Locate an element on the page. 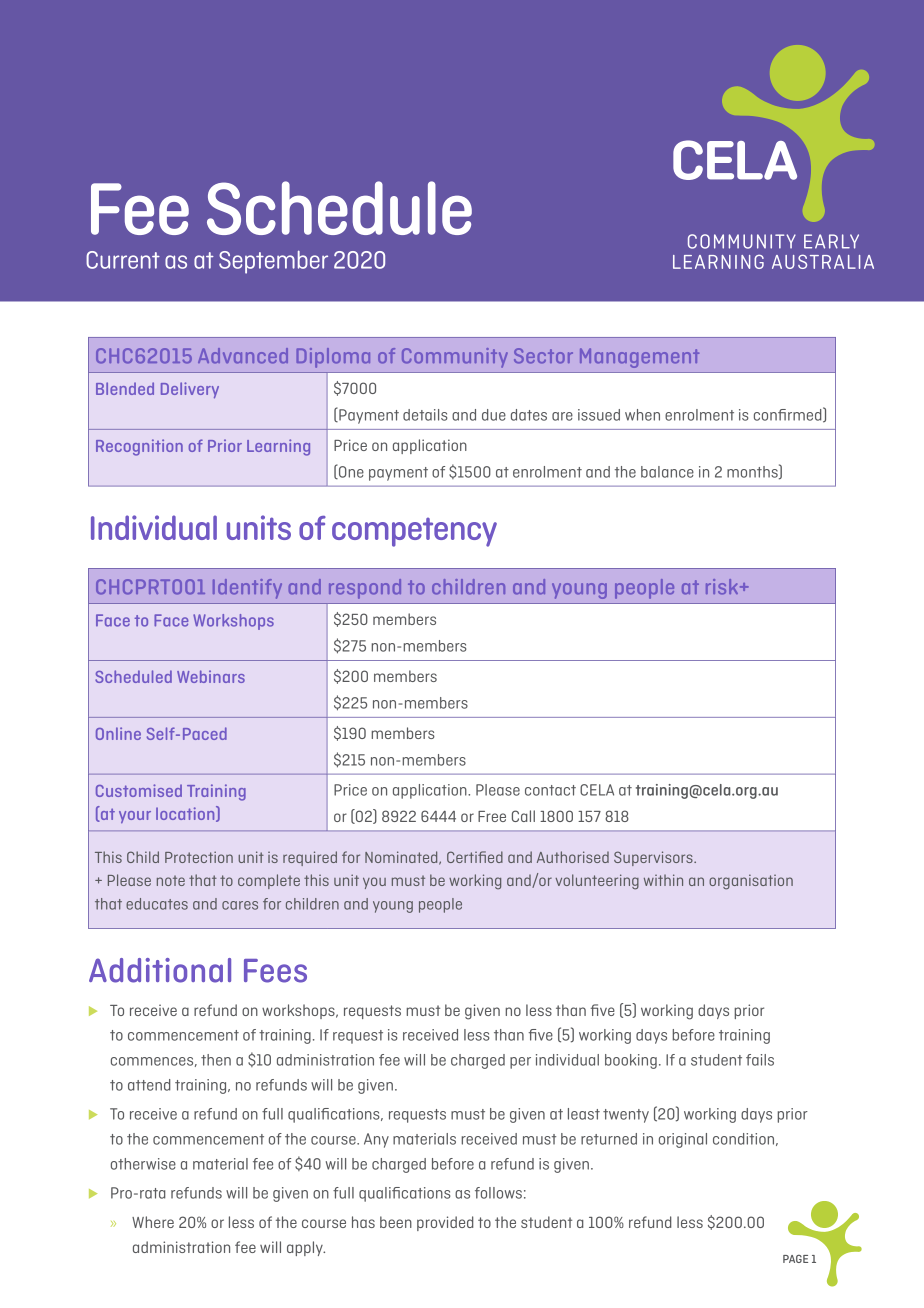 This document has height=1308, width=924. Certified is located at coordinates (475, 857).
